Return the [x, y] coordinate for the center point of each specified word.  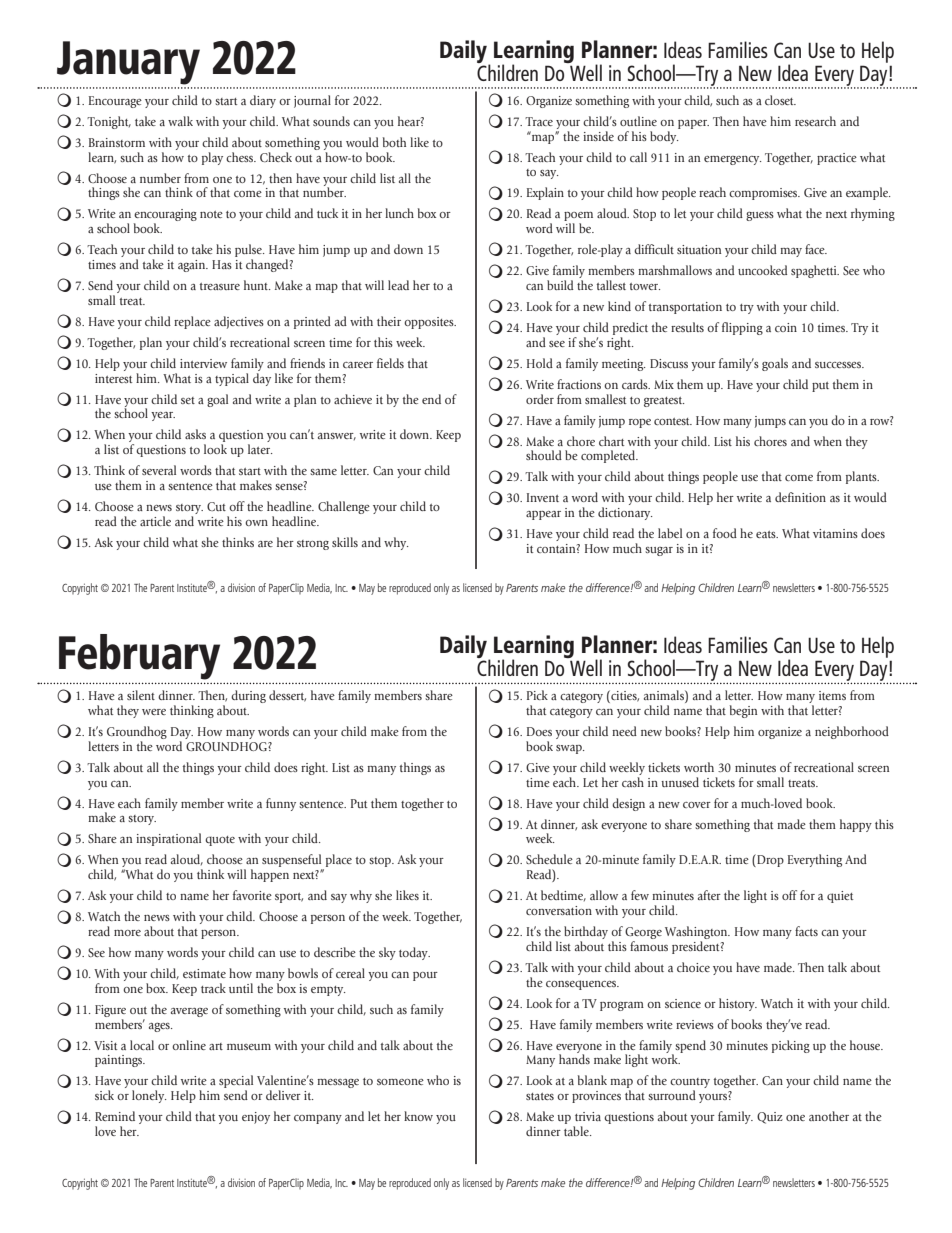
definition [800, 497]
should [544, 455]
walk [180, 121]
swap [570, 749]
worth [699, 767]
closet [780, 100]
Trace [539, 121]
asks [195, 434]
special [236, 1083]
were [154, 712]
